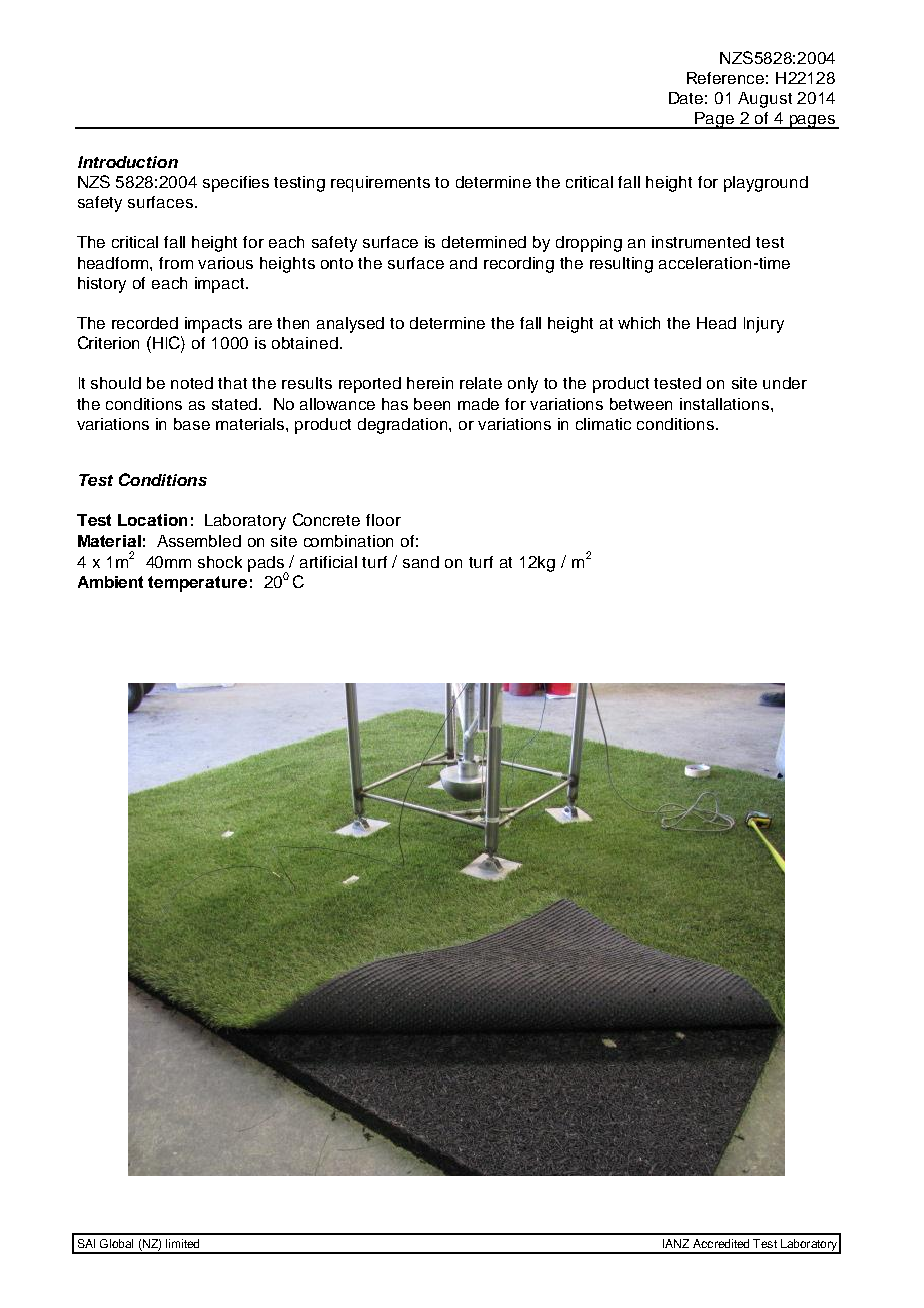 The image size is (924, 1308). I want to click on Global, so click(116, 1243).
